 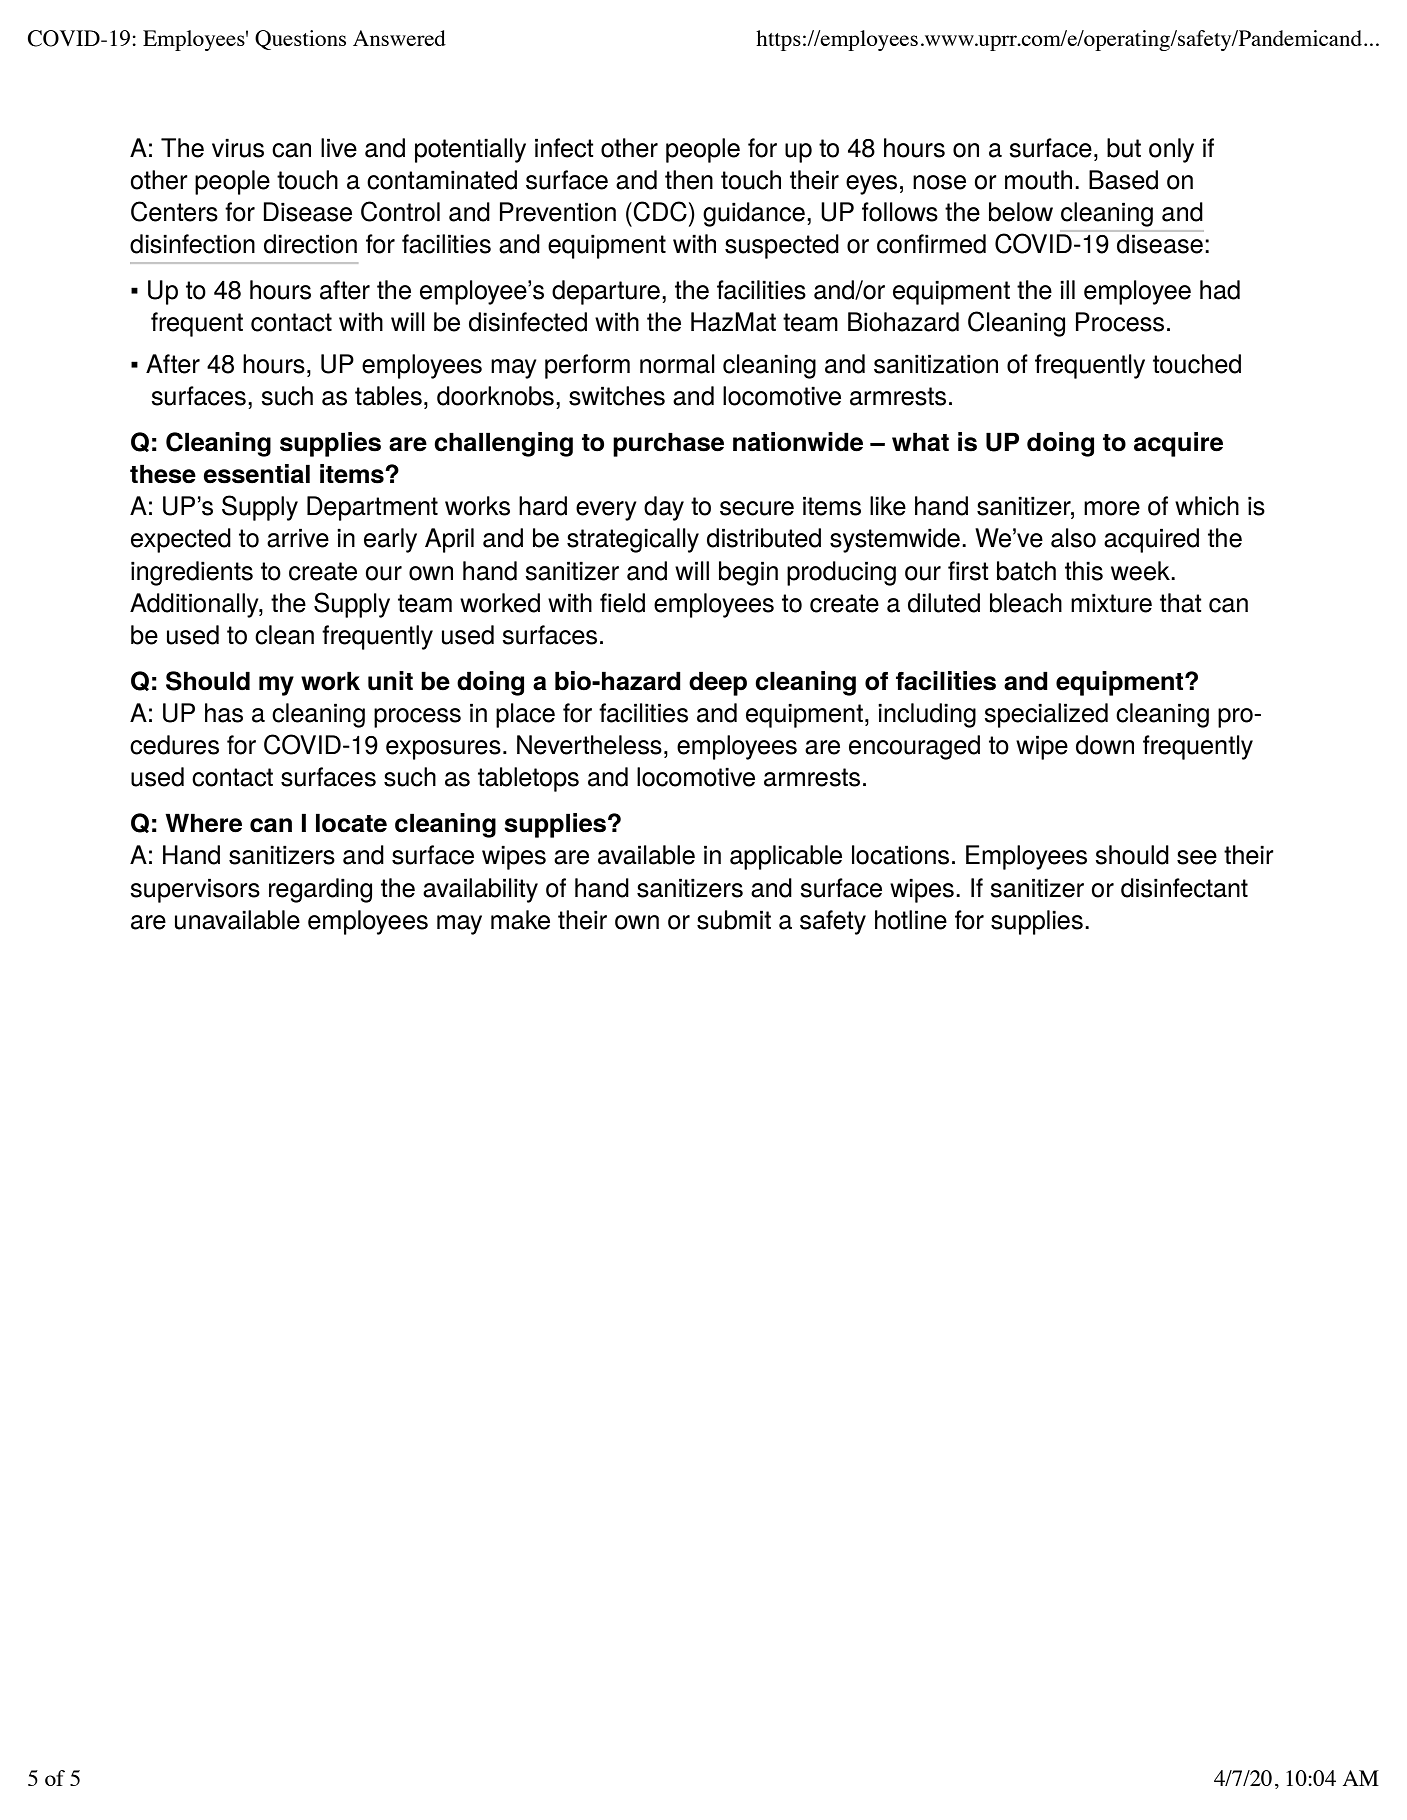 I want to click on begin, so click(x=748, y=573).
